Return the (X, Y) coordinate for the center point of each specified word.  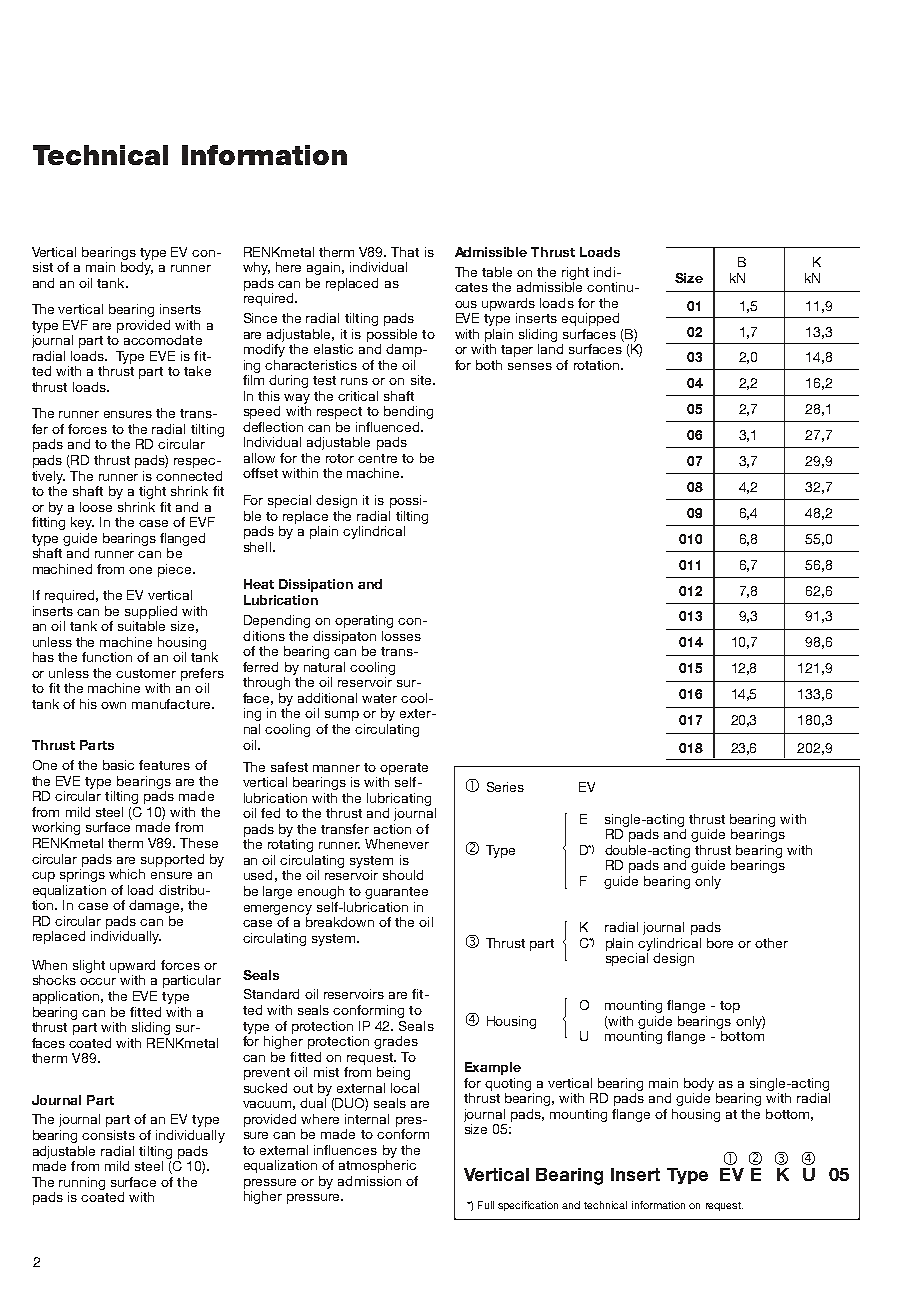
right (575, 273)
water (379, 698)
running (82, 1183)
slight (89, 966)
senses (530, 366)
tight (152, 492)
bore (720, 943)
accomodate (163, 340)
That (405, 252)
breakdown (340, 922)
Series (505, 787)
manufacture (172, 704)
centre (377, 458)
